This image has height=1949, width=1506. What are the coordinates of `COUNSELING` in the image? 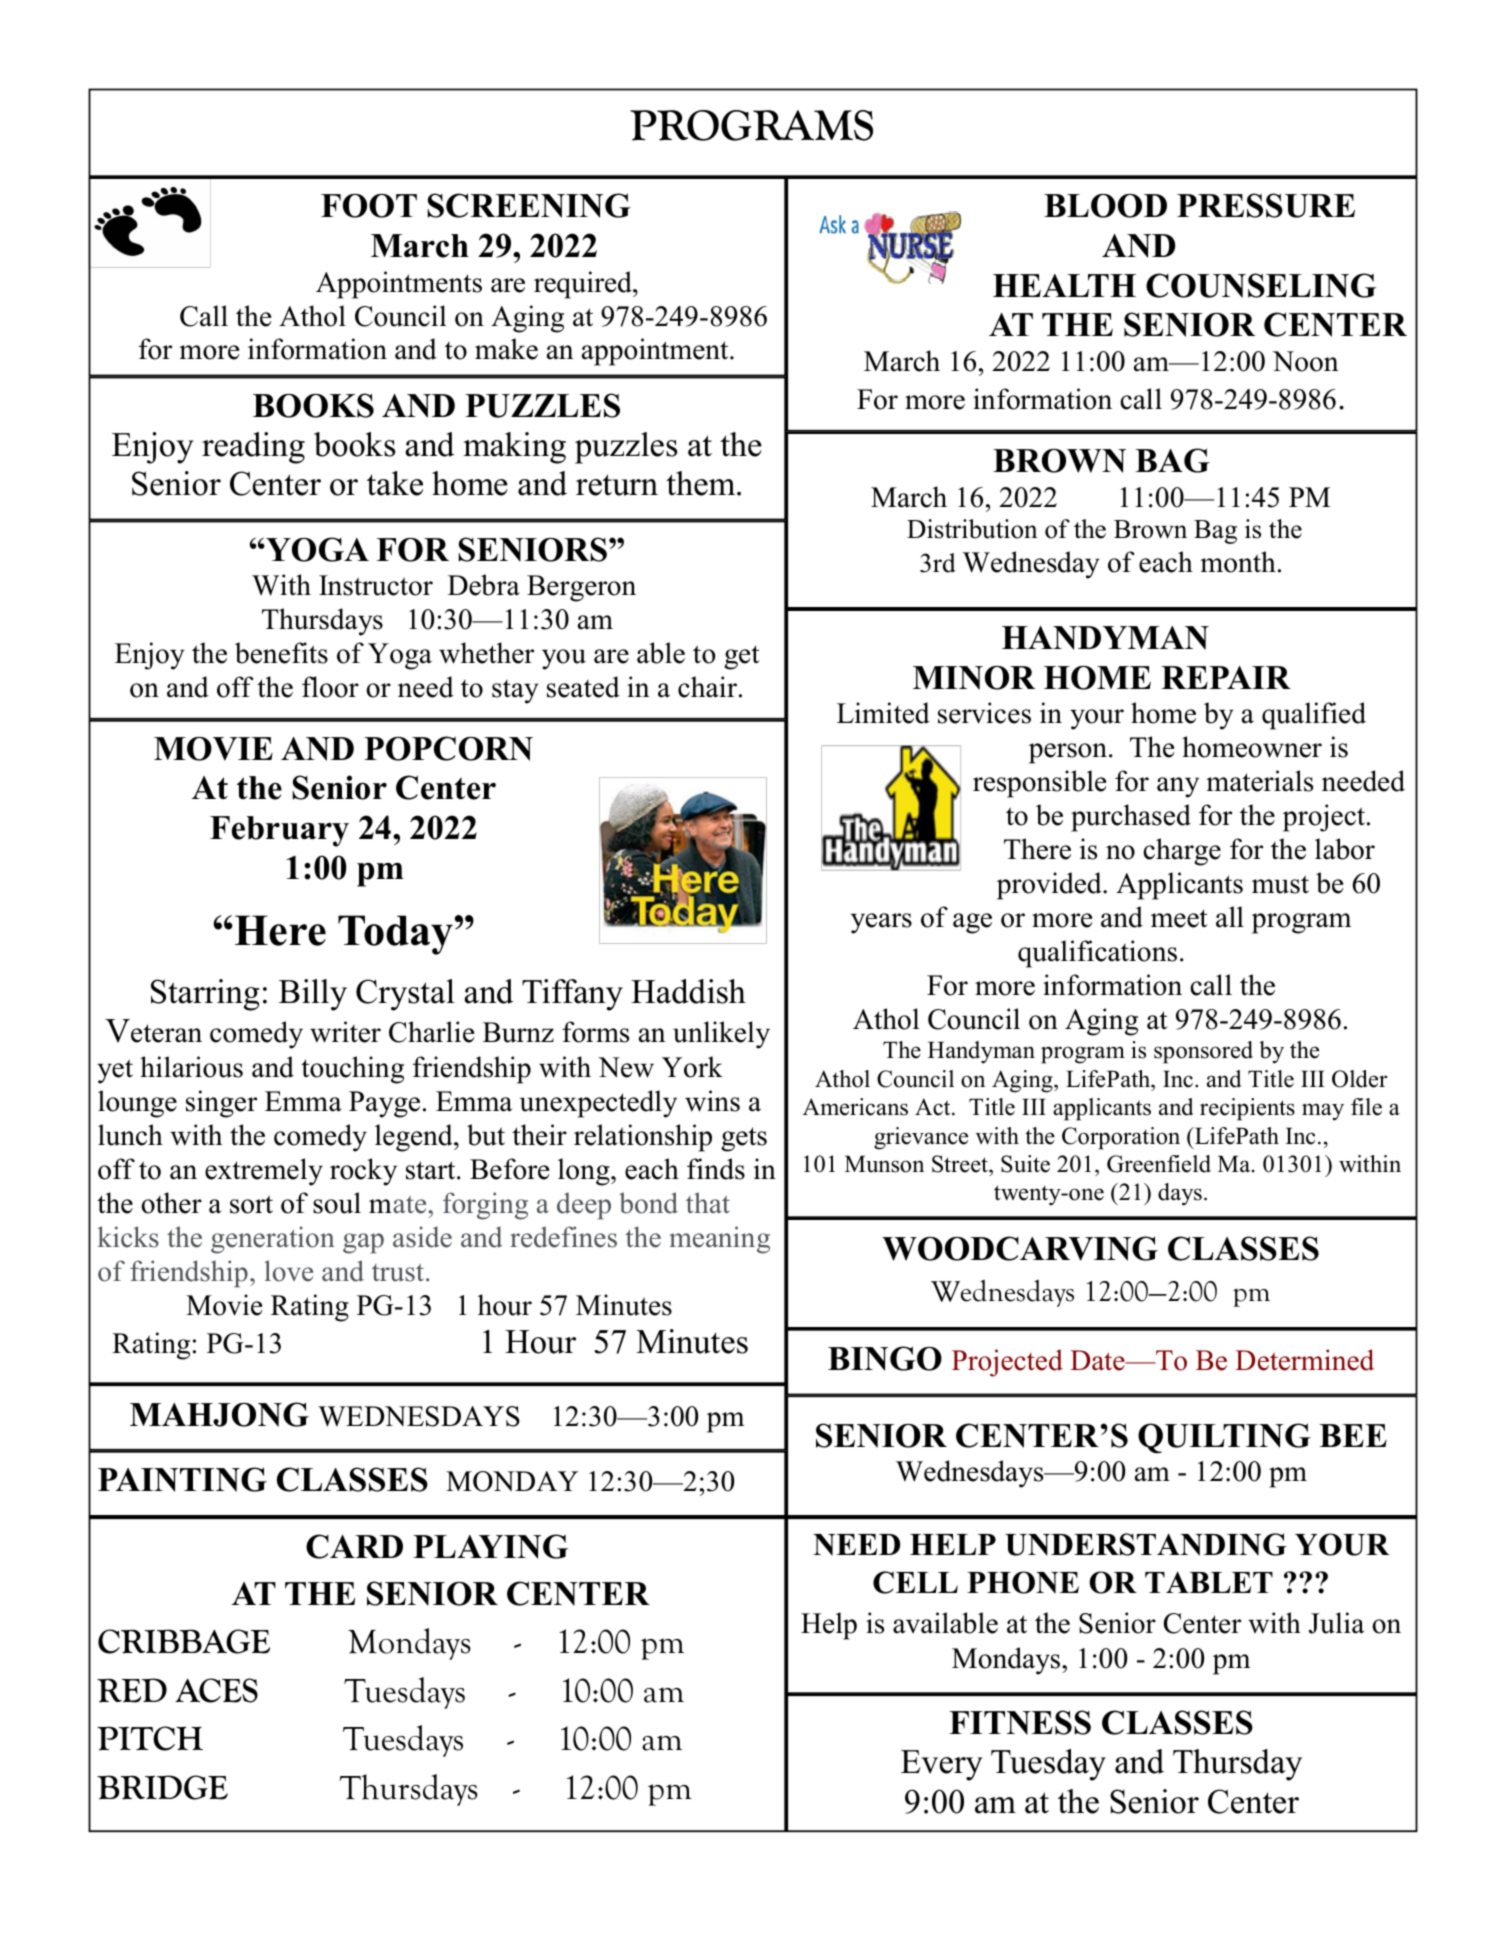 It's located at (1261, 285).
